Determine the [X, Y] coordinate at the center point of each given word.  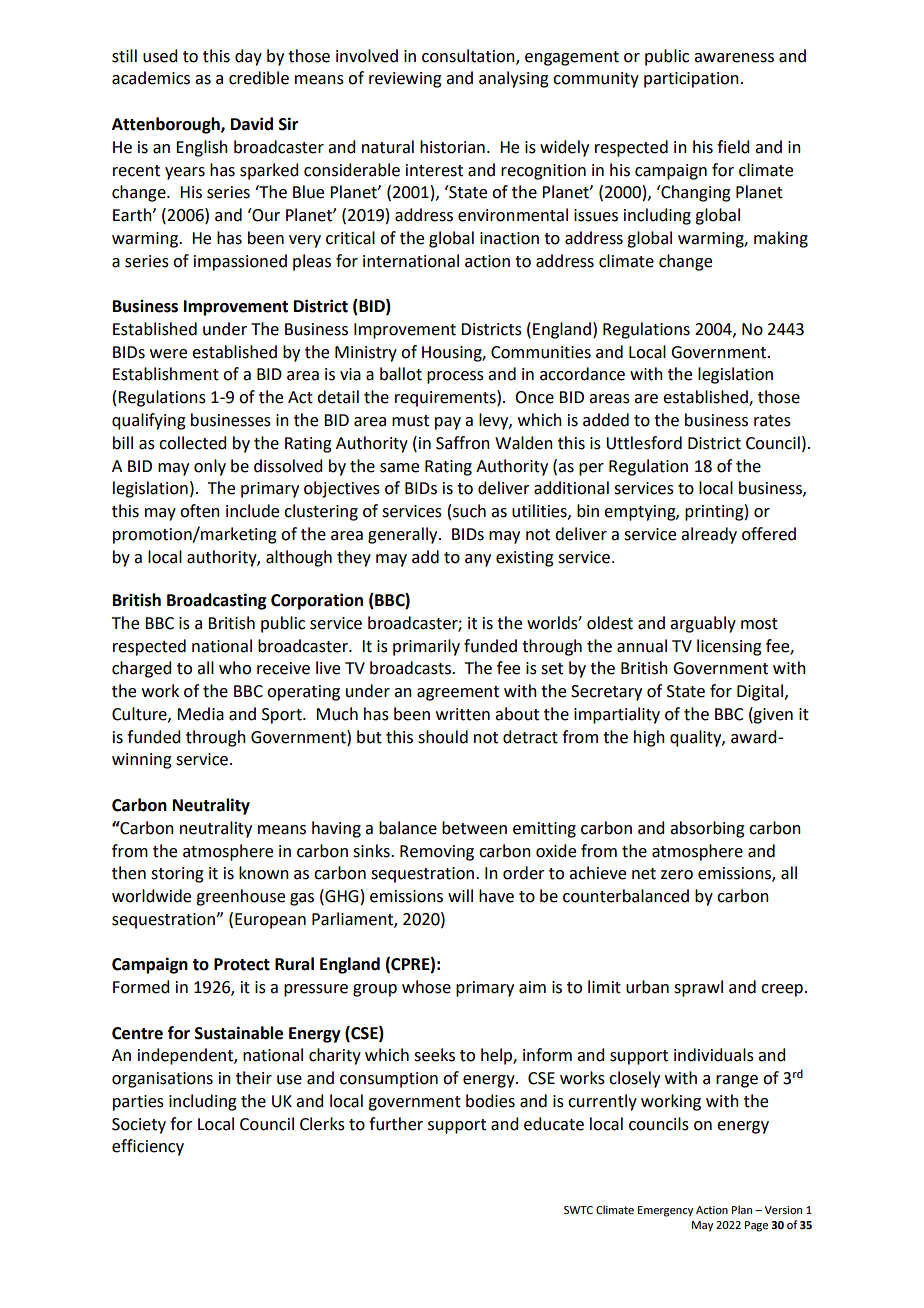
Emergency [665, 1211]
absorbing [707, 829]
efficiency [148, 1147]
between [474, 828]
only [210, 467]
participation [691, 80]
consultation [469, 56]
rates [772, 421]
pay [448, 423]
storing [177, 875]
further [396, 1124]
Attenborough [167, 125]
